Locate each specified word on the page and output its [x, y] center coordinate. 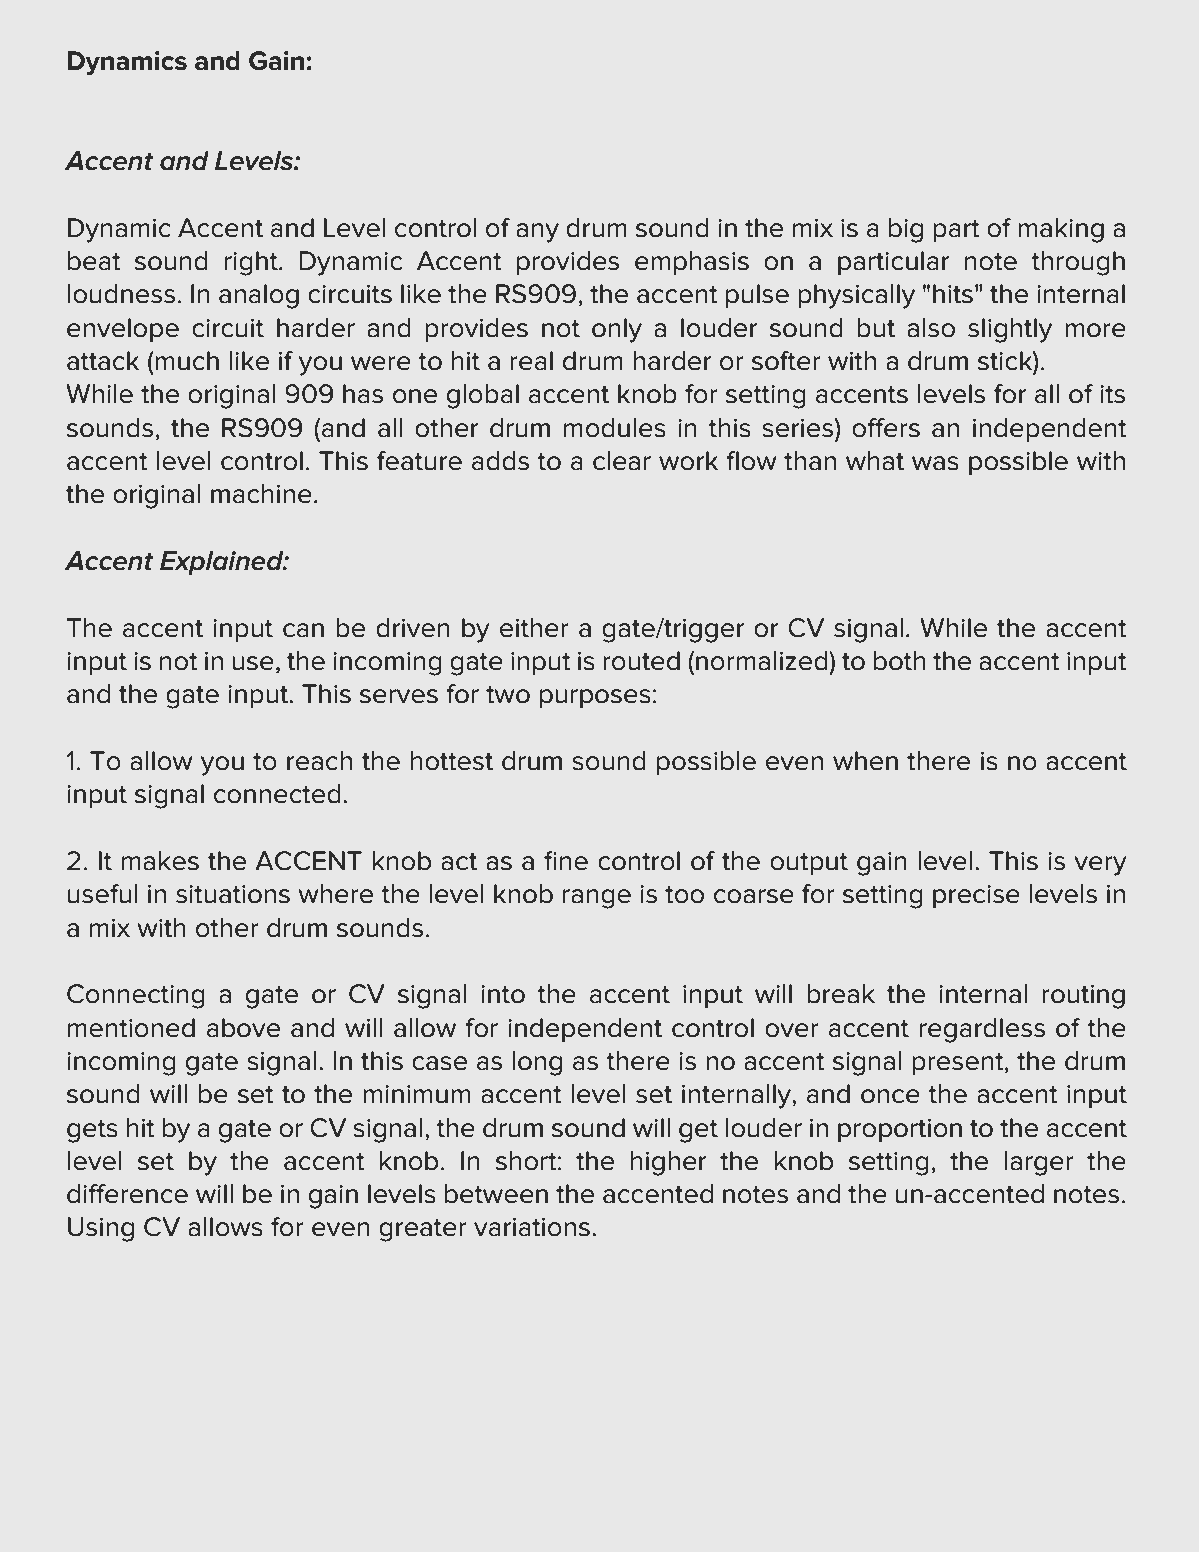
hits [953, 294]
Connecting [136, 996]
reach [319, 761]
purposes [595, 698]
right [252, 263]
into [503, 994]
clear [622, 461]
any [537, 233]
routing [1083, 997]
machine [261, 494]
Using [101, 1229]
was [935, 463]
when [865, 761]
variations [532, 1227]
